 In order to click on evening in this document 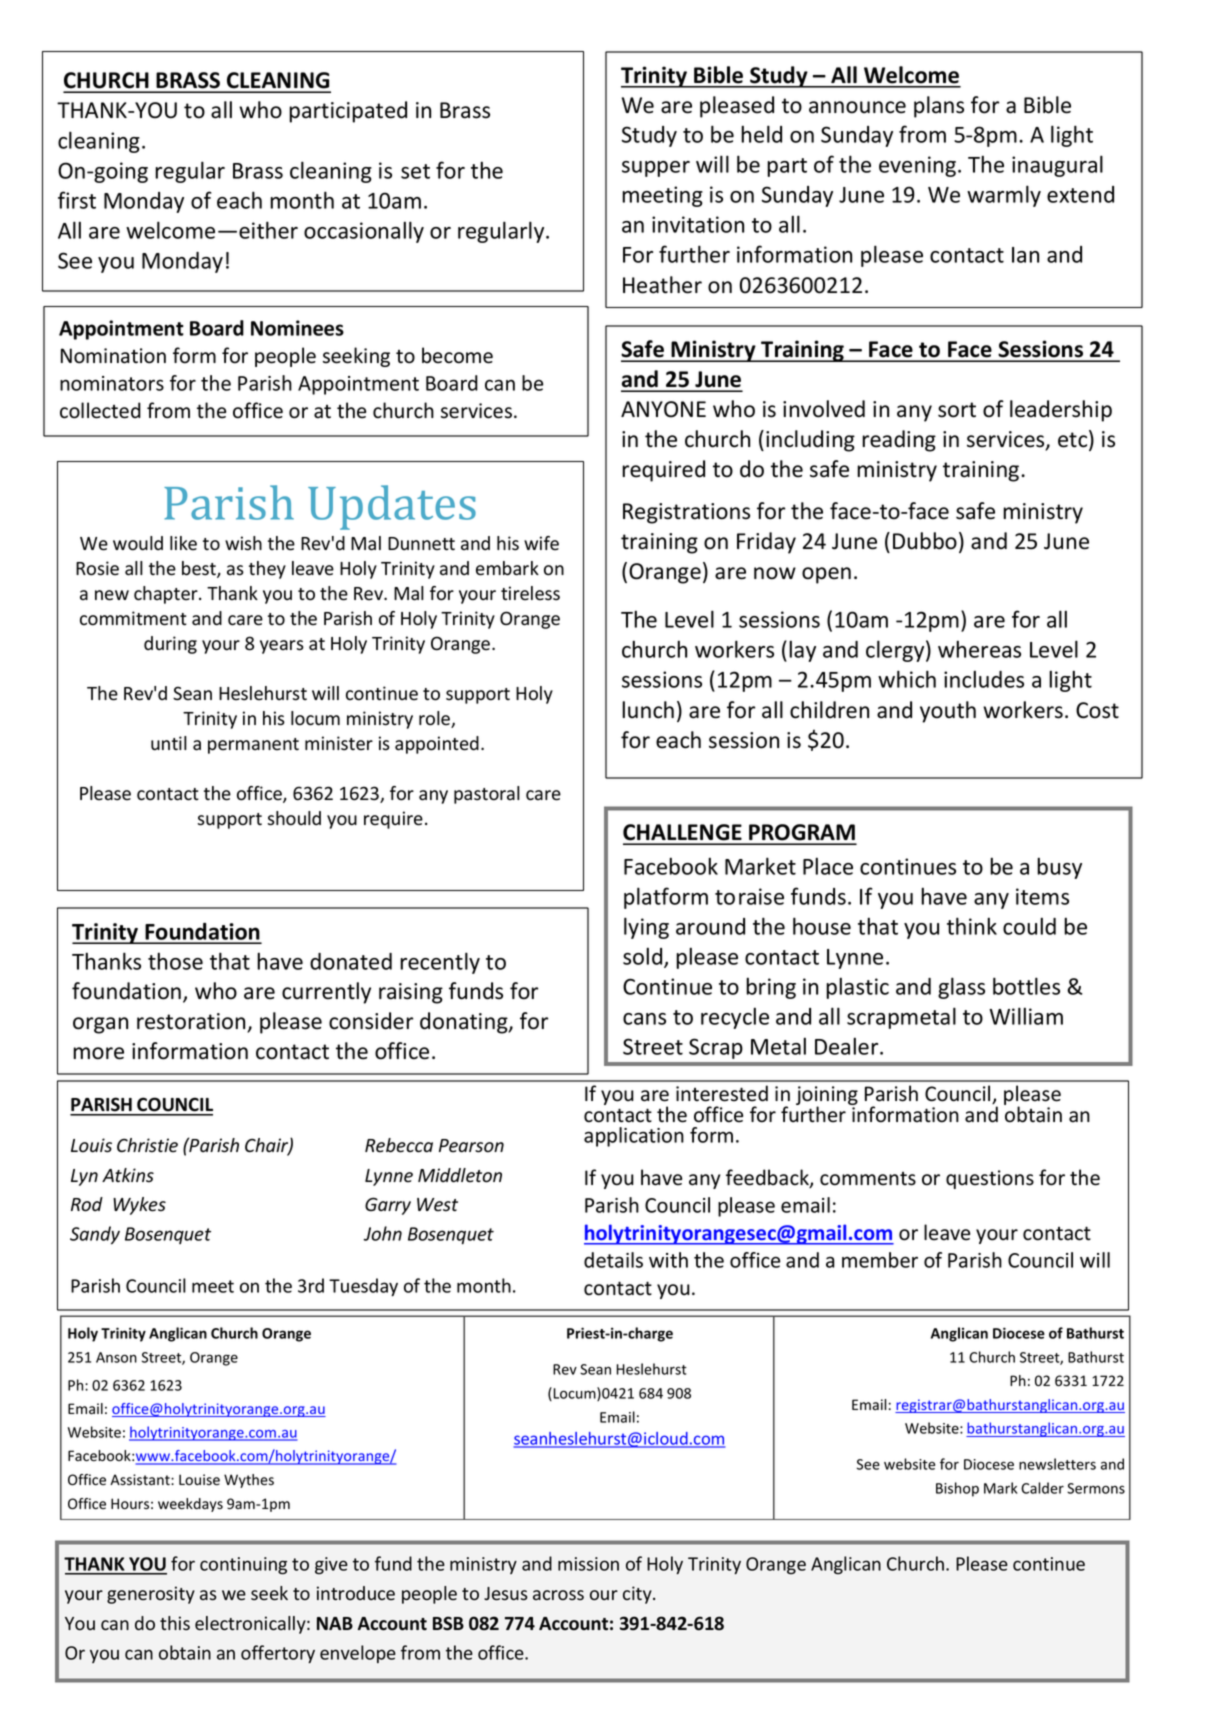, I will do `click(917, 166)`.
